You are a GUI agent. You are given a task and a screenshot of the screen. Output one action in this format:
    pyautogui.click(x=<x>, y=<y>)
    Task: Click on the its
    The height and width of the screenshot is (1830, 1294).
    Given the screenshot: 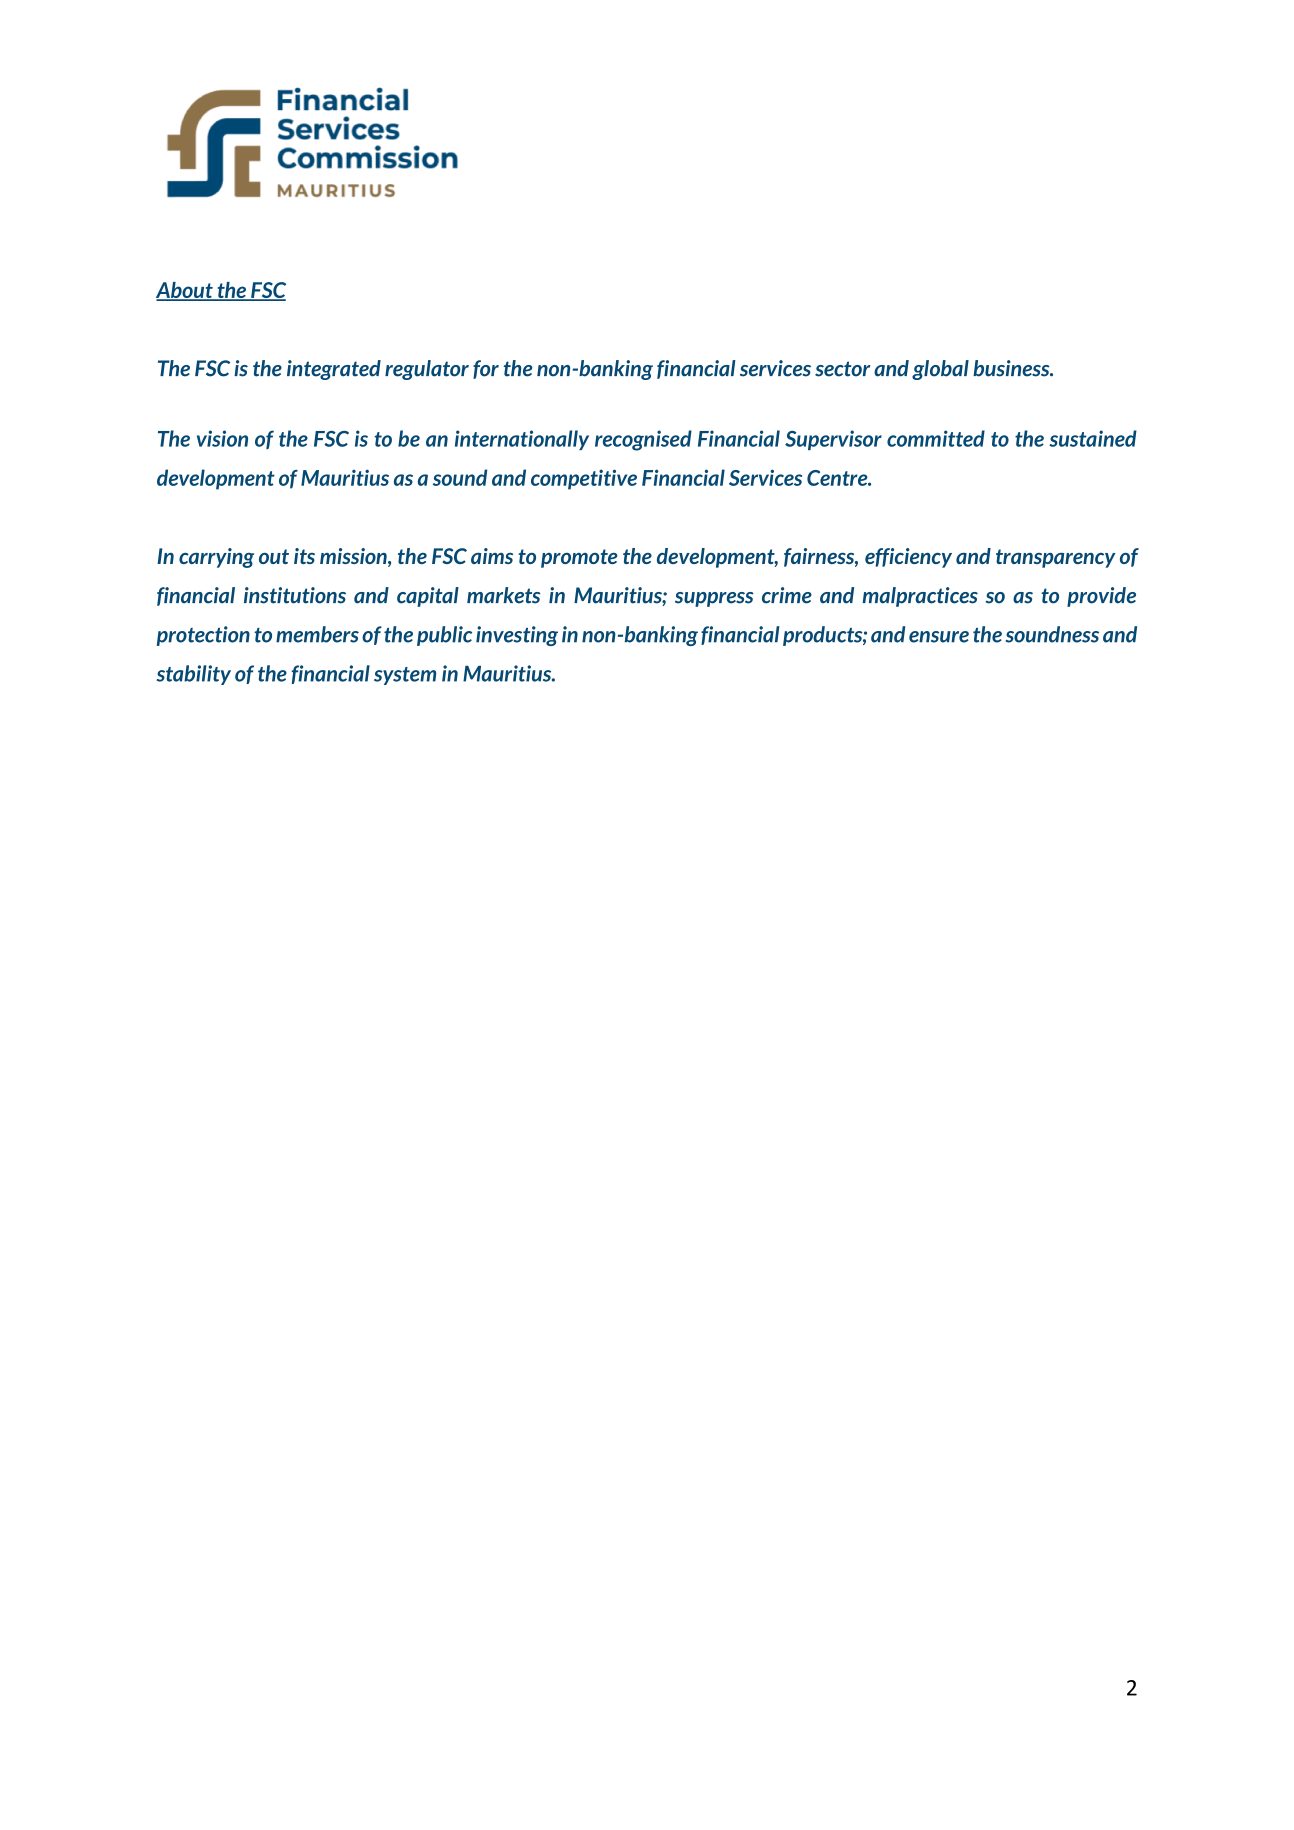 What is the action you would take?
    pyautogui.click(x=304, y=556)
